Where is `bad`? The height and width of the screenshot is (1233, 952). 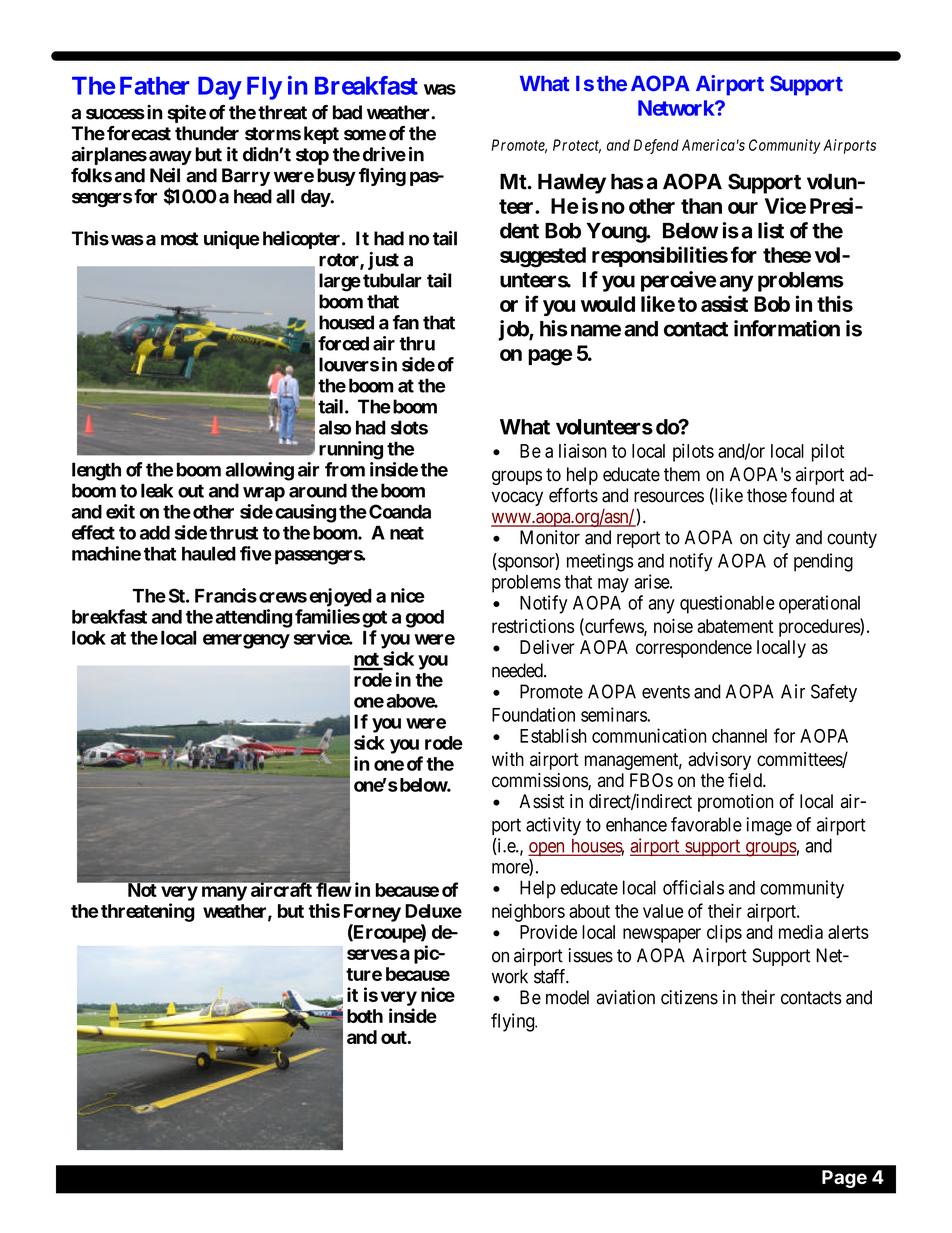 bad is located at coordinates (347, 112).
